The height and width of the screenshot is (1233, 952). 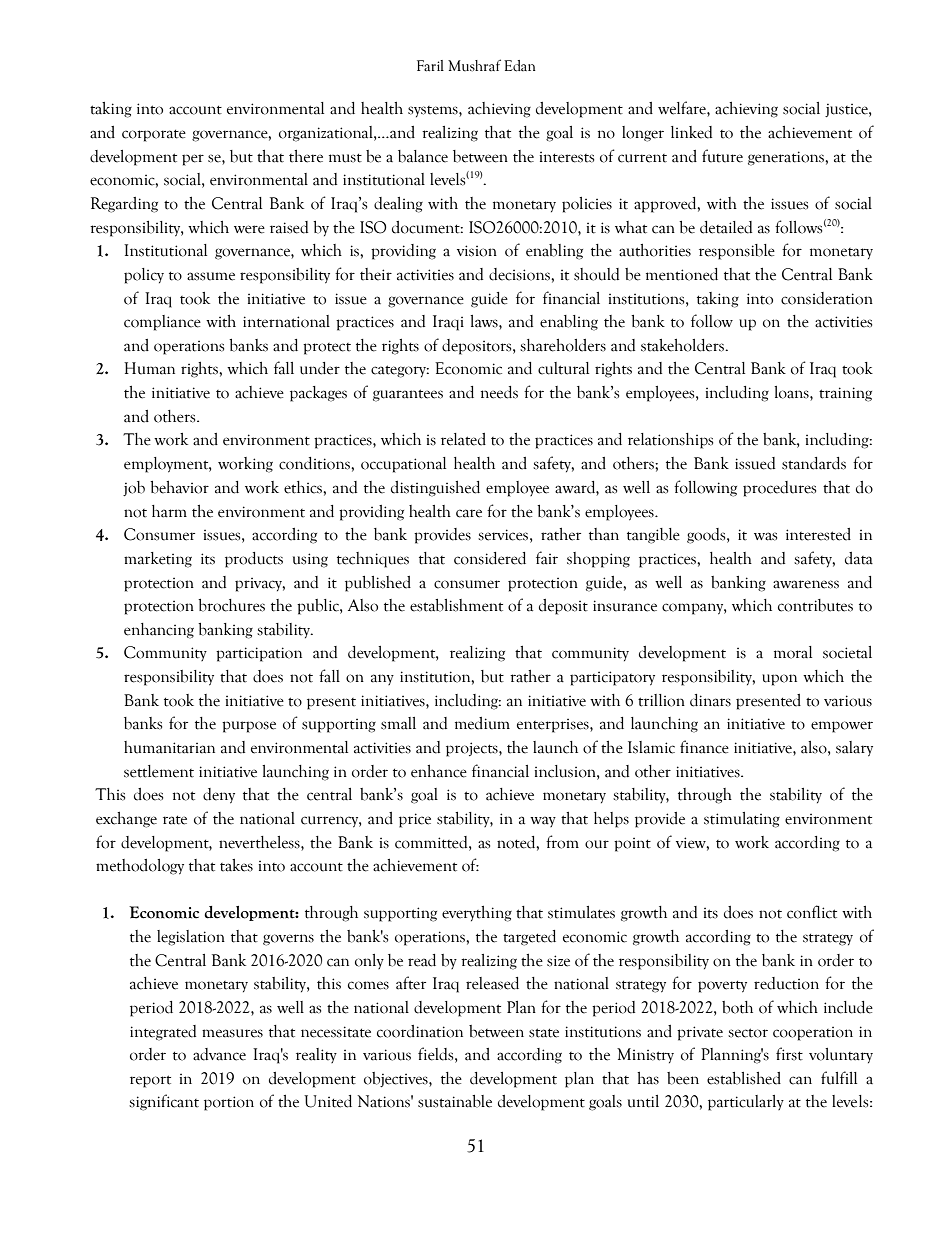 I want to click on services, so click(x=503, y=535).
